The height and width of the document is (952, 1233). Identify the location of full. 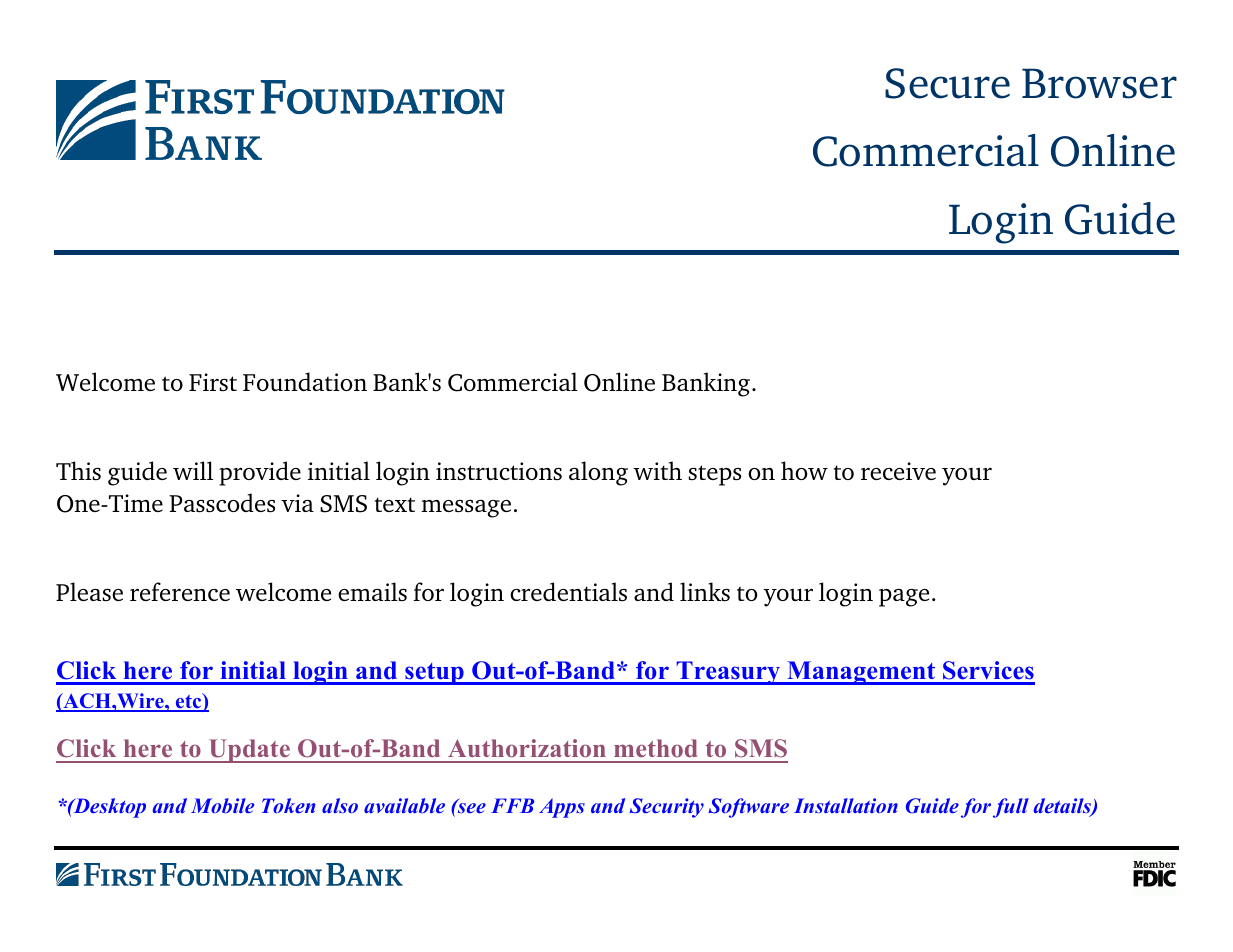
(1011, 808).
